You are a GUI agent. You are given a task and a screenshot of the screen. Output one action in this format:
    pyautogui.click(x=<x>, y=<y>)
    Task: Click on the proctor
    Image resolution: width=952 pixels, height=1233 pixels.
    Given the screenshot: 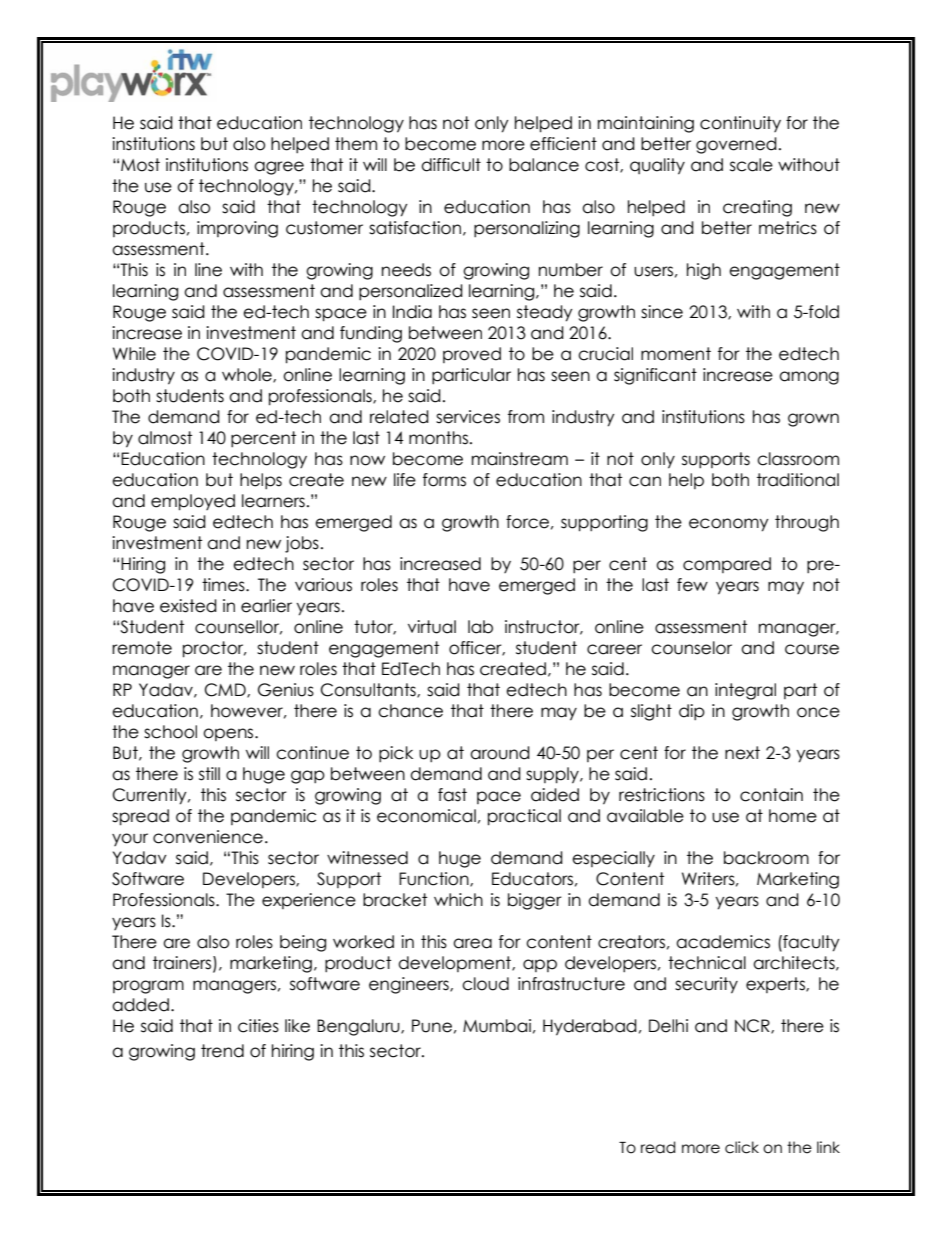 What is the action you would take?
    pyautogui.click(x=214, y=649)
